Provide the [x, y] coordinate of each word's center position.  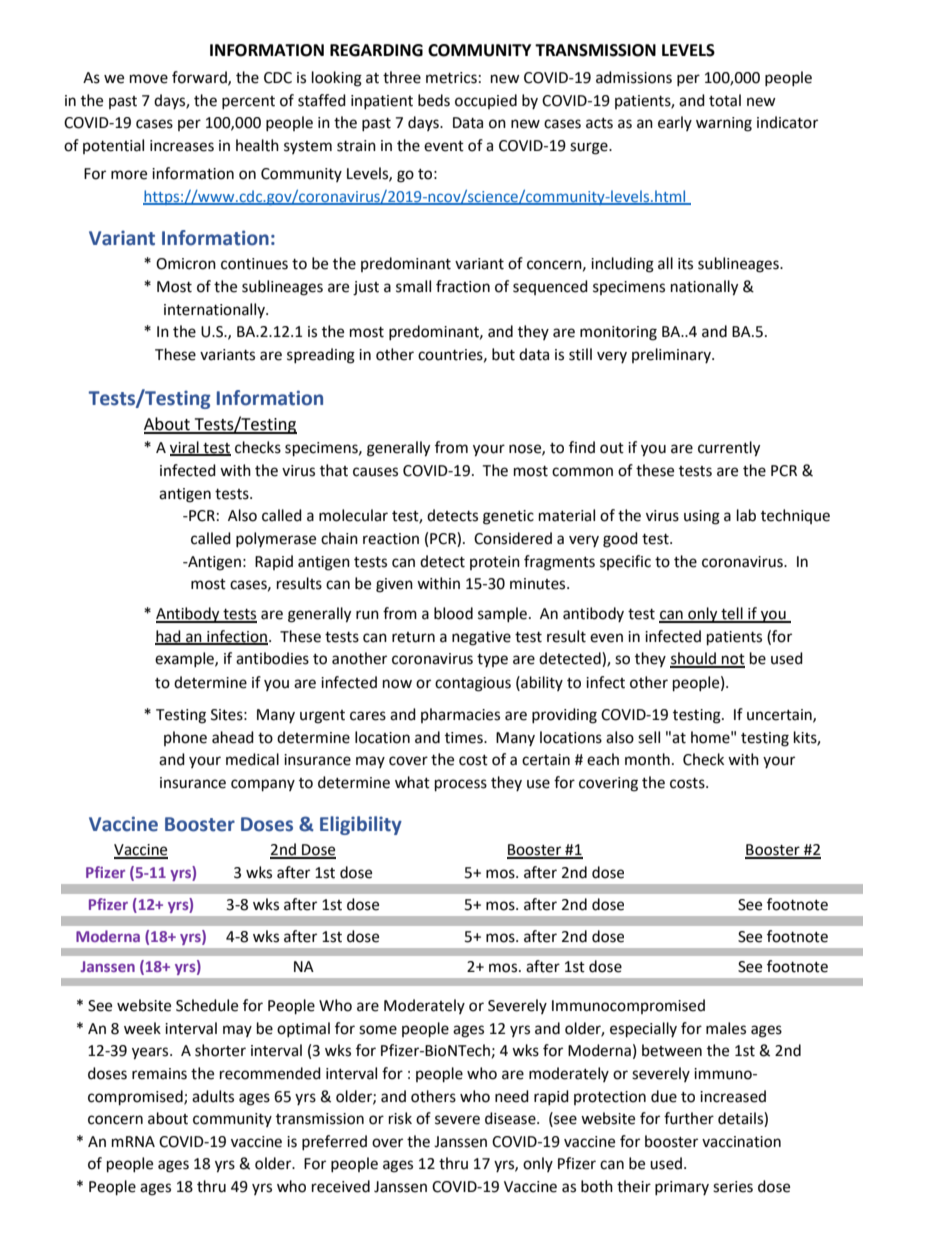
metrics [451, 78]
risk [400, 1118]
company [263, 785]
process [461, 785]
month [647, 759]
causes [375, 472]
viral [185, 448]
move [149, 79]
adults [213, 1096]
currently [729, 449]
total [725, 100]
